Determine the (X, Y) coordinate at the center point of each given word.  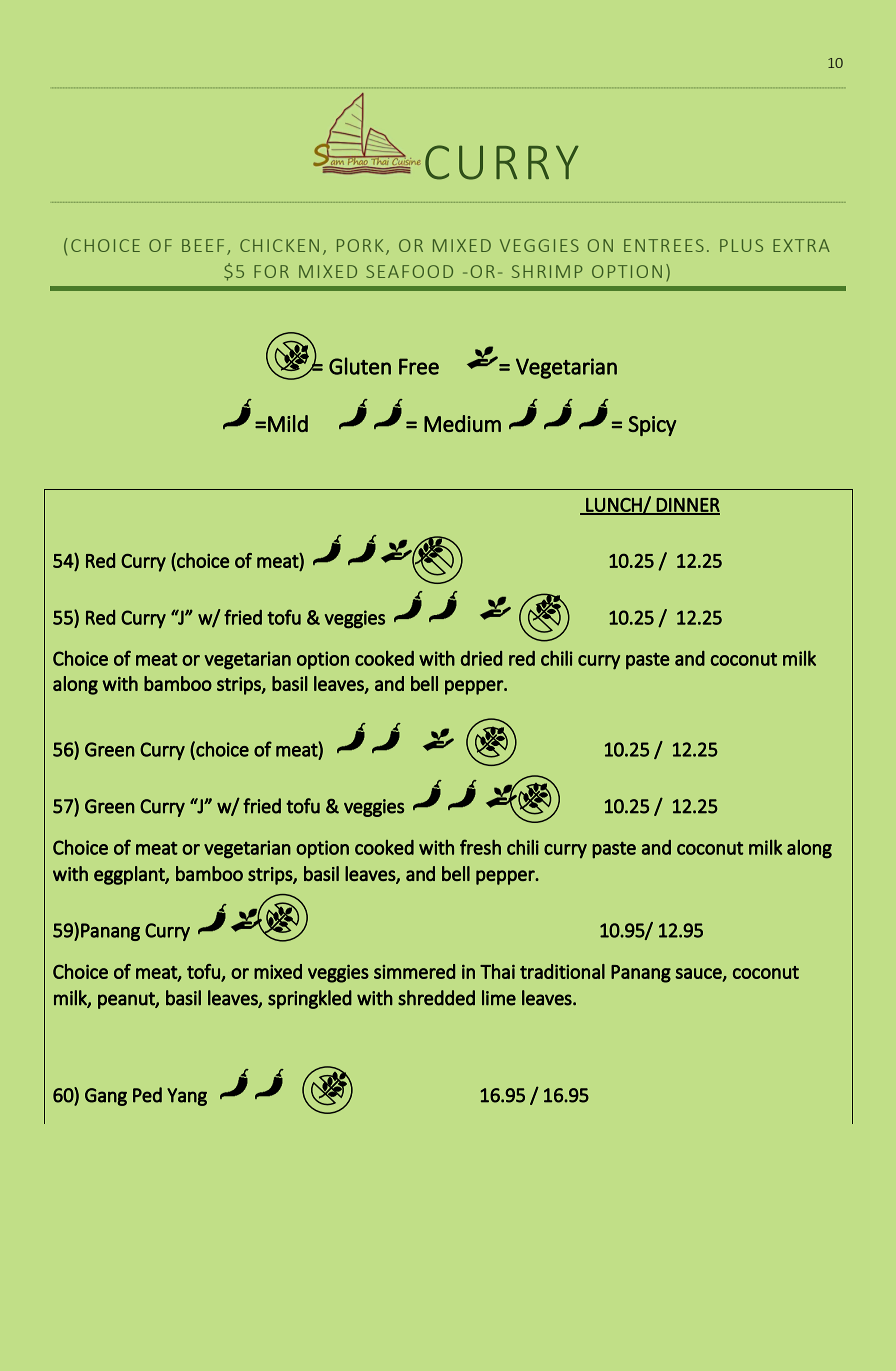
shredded (436, 998)
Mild (288, 423)
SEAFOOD (409, 271)
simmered (414, 971)
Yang (187, 1097)
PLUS (741, 245)
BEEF (203, 245)
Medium (462, 423)
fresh (480, 847)
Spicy (652, 426)
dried (481, 658)
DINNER (687, 506)
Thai (497, 971)
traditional (562, 971)
